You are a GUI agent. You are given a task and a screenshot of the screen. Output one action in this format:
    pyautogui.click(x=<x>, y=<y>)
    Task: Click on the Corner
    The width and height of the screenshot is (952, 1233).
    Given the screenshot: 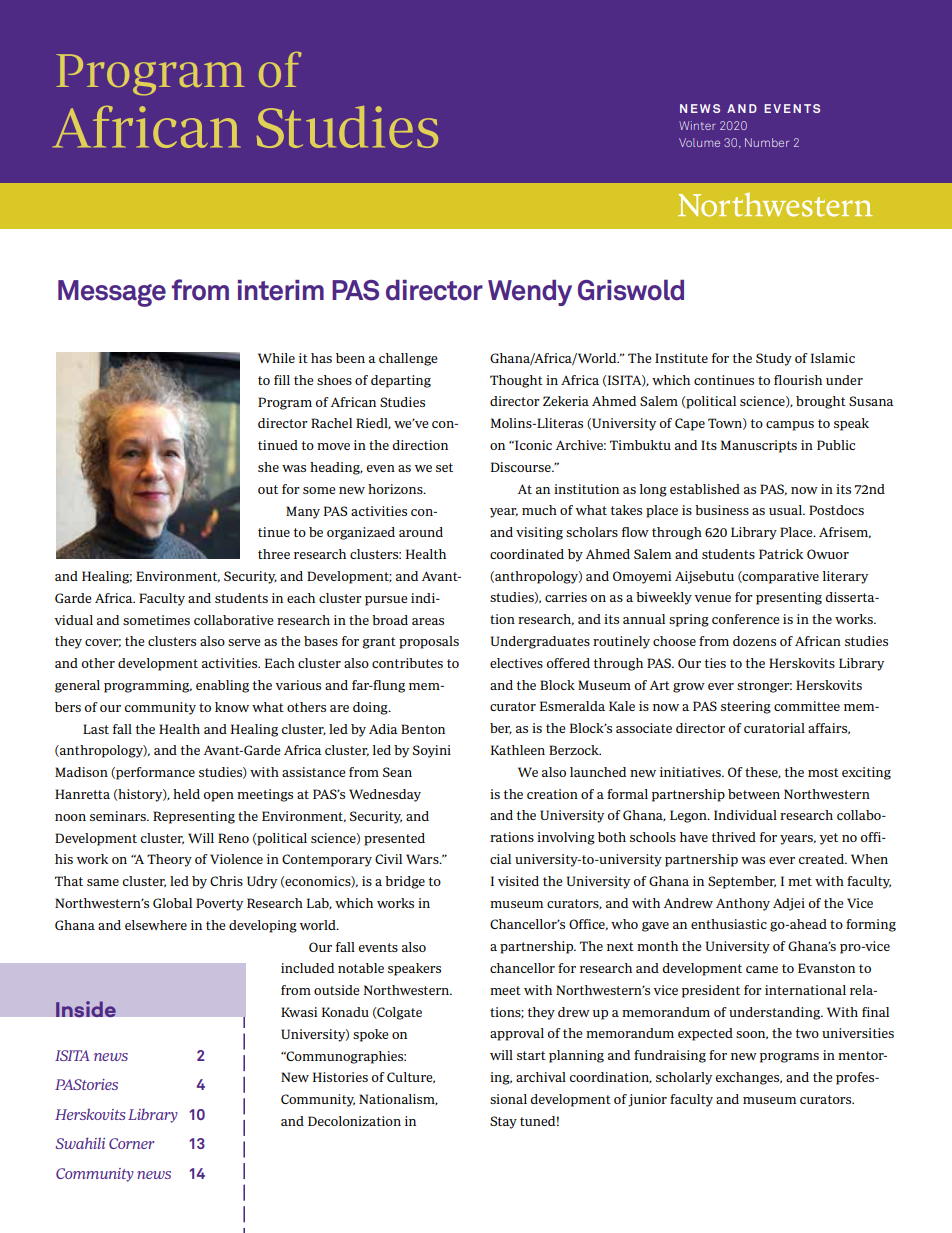 What is the action you would take?
    pyautogui.click(x=132, y=1143)
